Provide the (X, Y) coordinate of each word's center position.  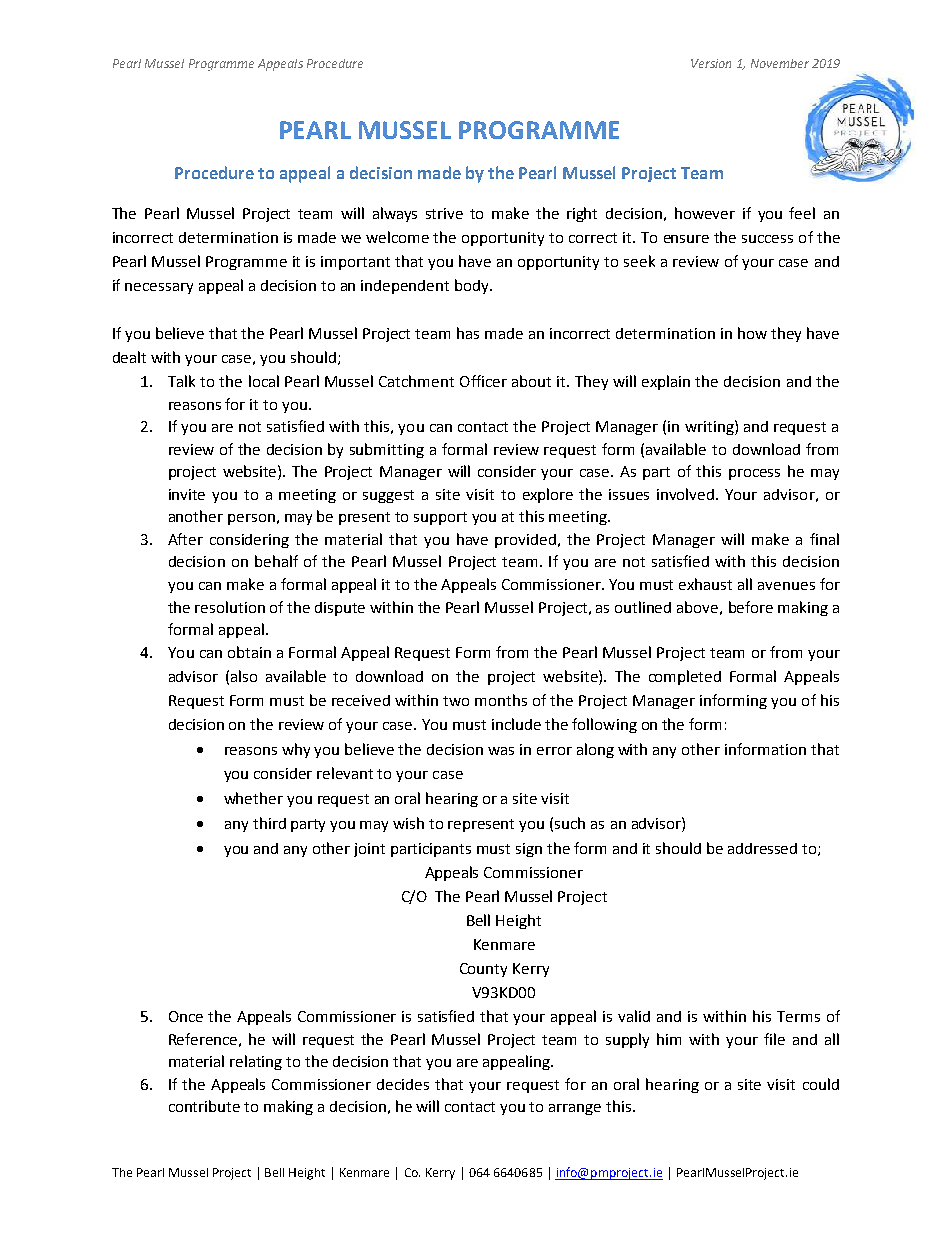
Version (711, 63)
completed (685, 677)
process (754, 474)
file (774, 1039)
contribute (204, 1106)
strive (444, 213)
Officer (483, 381)
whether (253, 798)
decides (403, 1084)
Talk (181, 381)
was (501, 751)
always (395, 214)
